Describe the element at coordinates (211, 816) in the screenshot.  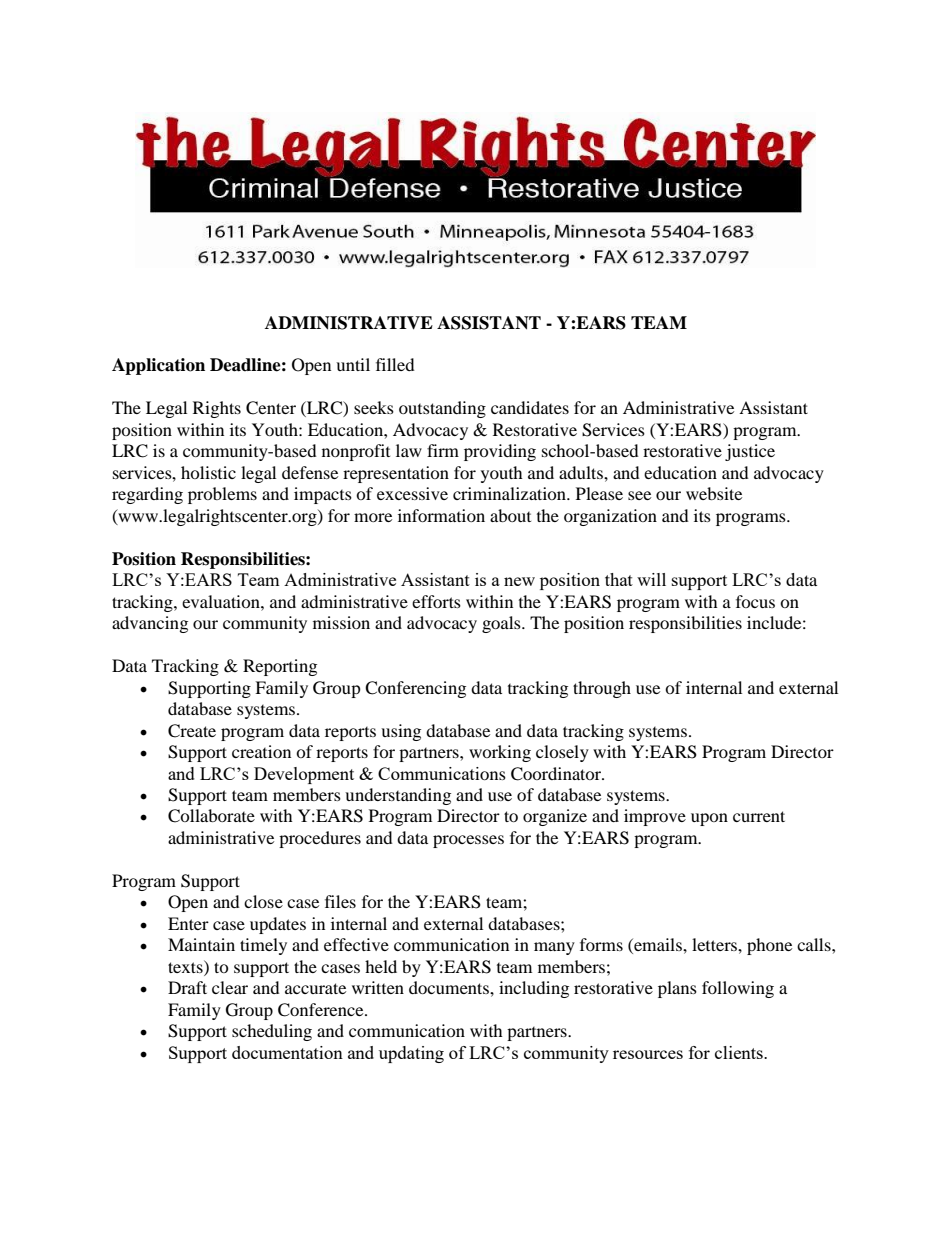
I see `Collaborate` at that location.
